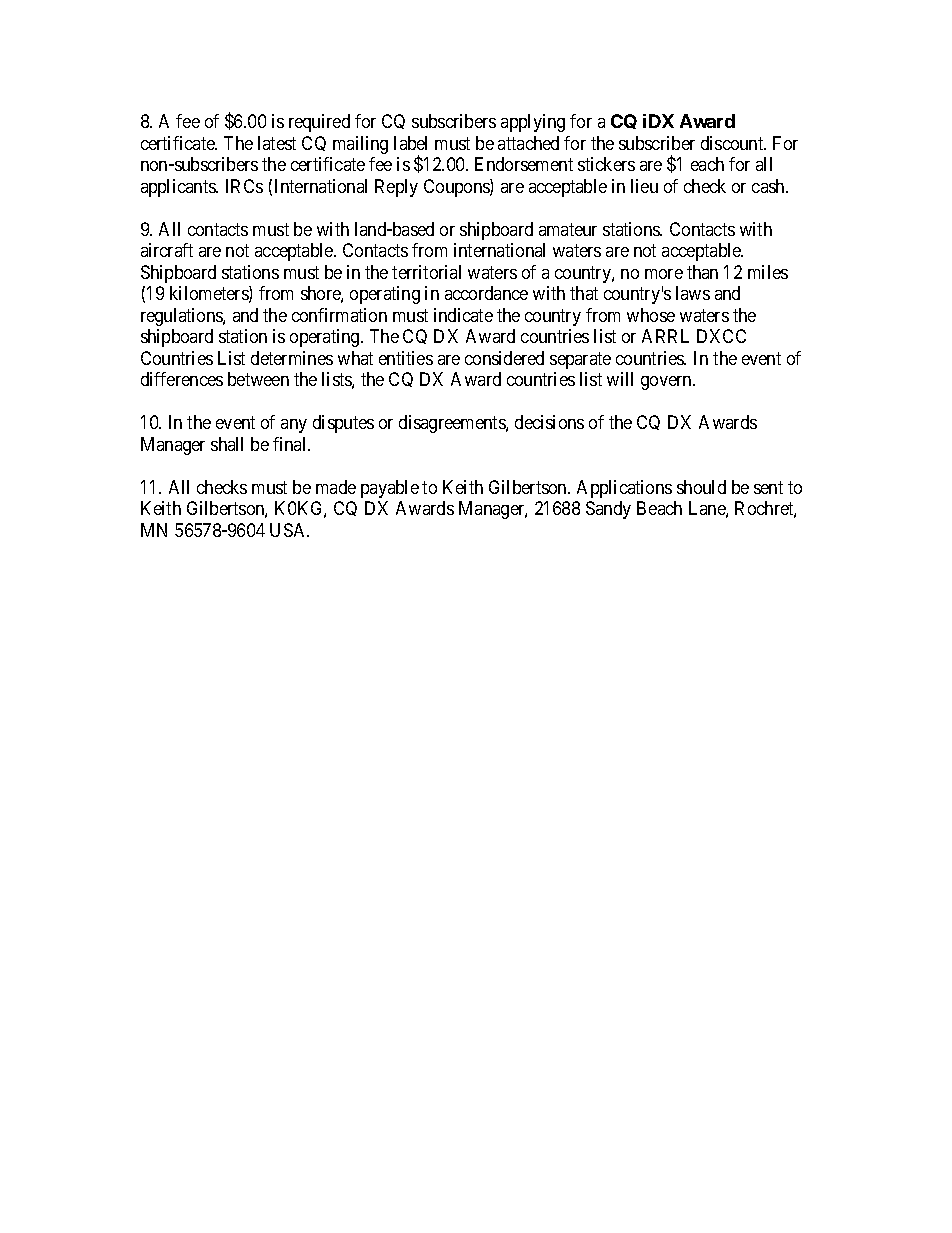  I want to click on considered, so click(504, 358).
